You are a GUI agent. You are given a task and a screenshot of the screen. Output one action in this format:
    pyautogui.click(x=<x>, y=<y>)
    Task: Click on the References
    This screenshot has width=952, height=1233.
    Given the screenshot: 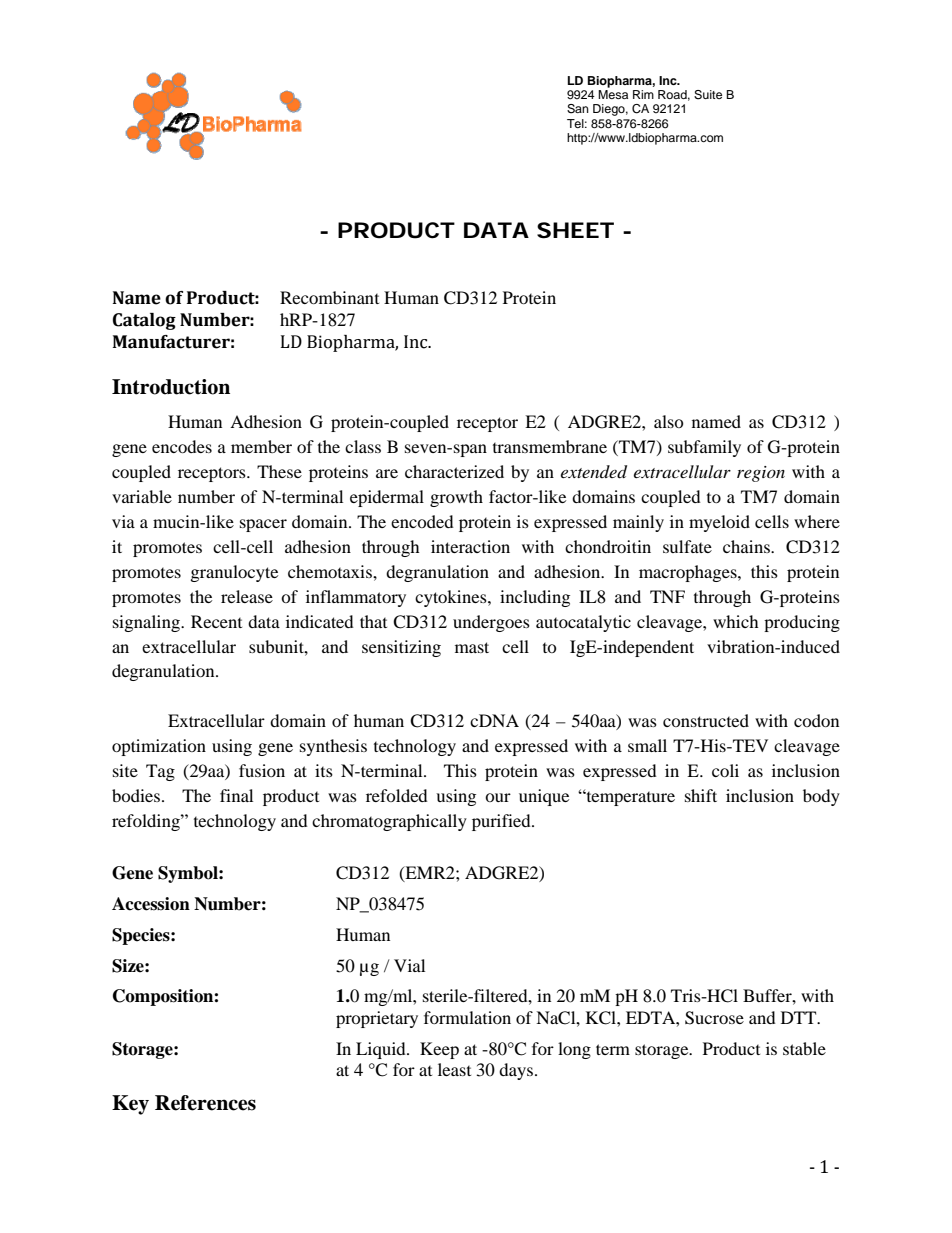 What is the action you would take?
    pyautogui.click(x=205, y=1103)
